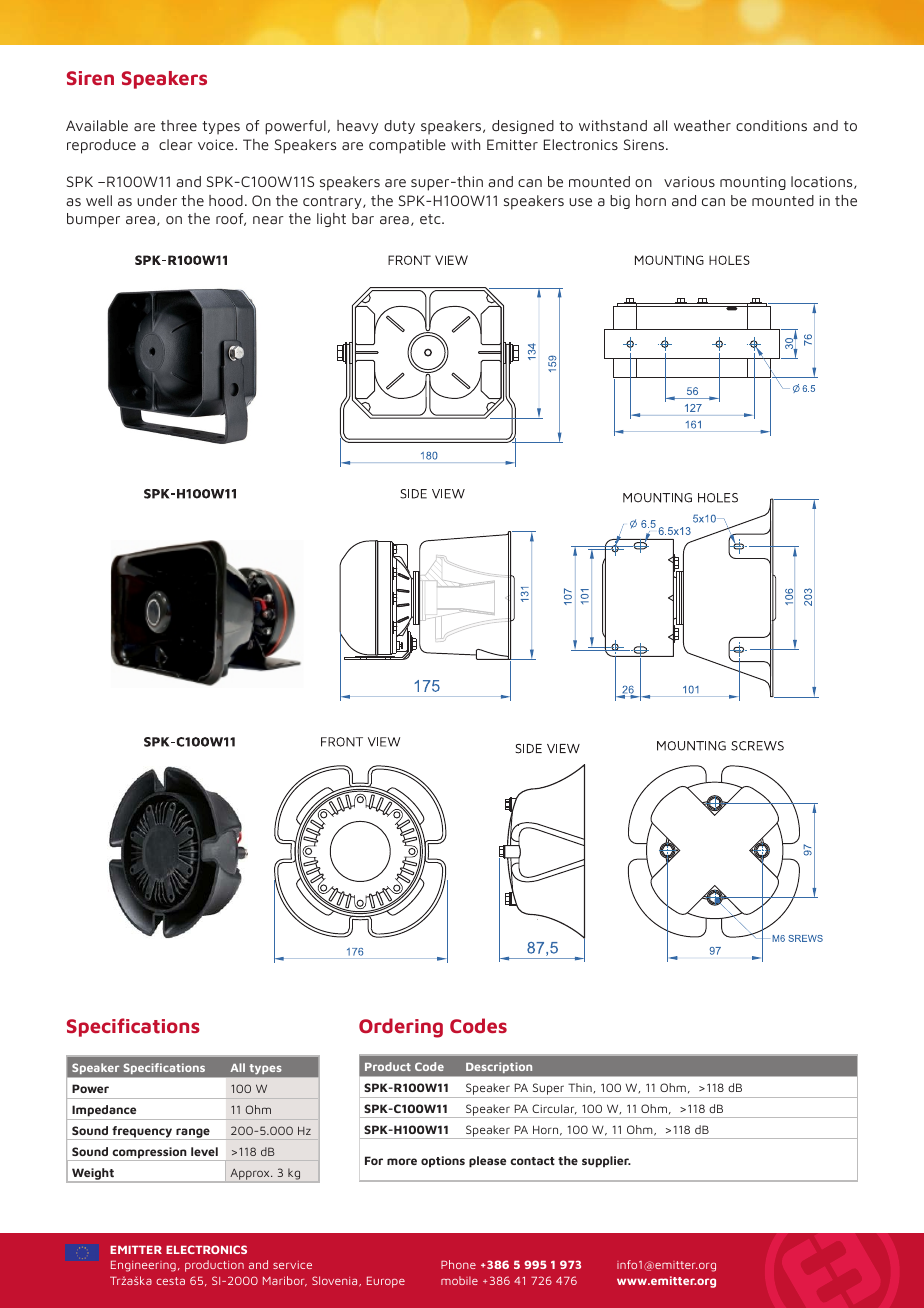 This image has height=1308, width=924. What do you see at coordinates (431, 219) in the image?
I see `etc` at bounding box center [431, 219].
